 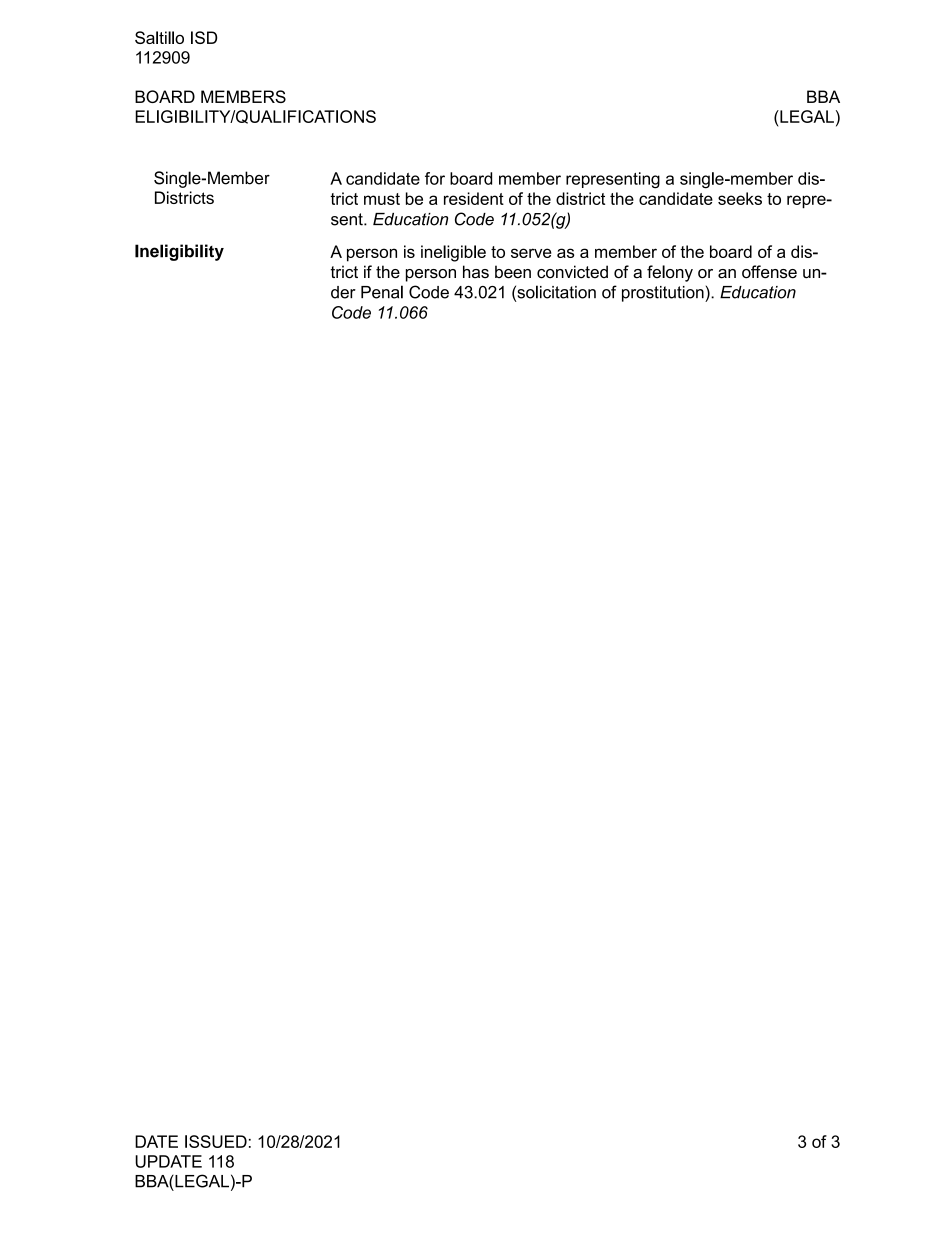 What do you see at coordinates (513, 272) in the screenshot?
I see `been` at bounding box center [513, 272].
